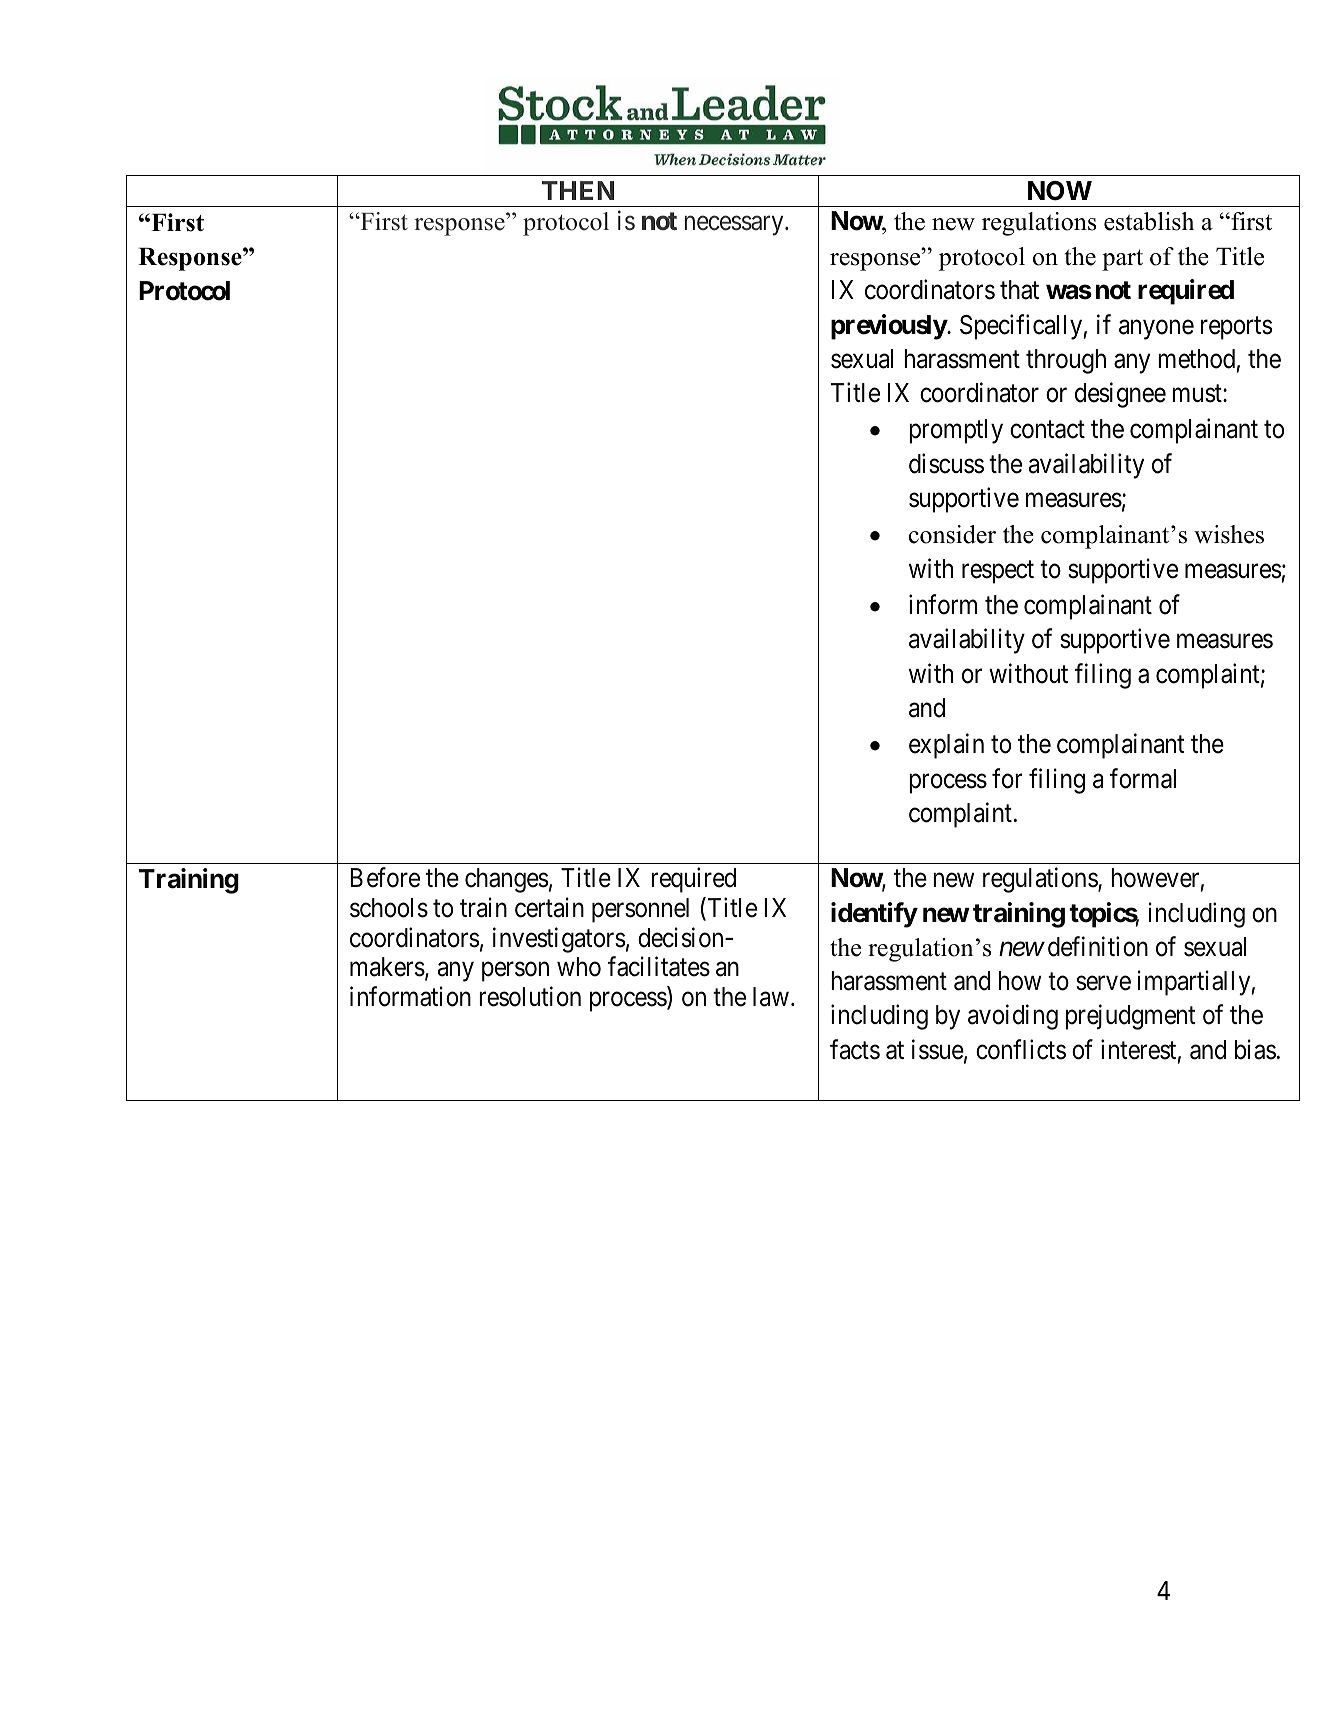 The width and height of the screenshot is (1325, 1714). What do you see at coordinates (735, 226) in the screenshot?
I see `necessary` at bounding box center [735, 226].
